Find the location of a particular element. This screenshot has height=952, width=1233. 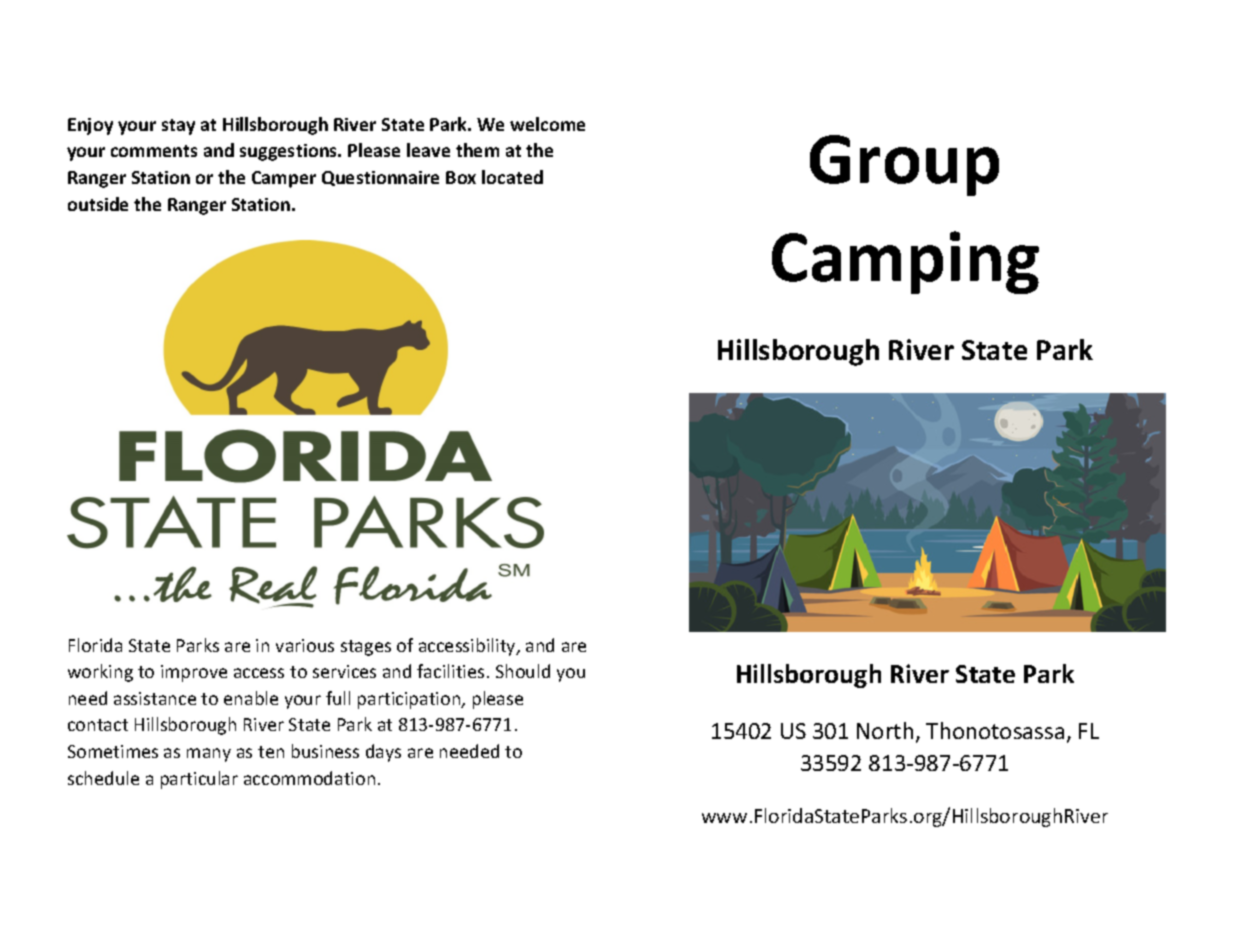

stages is located at coordinates (366, 648).
